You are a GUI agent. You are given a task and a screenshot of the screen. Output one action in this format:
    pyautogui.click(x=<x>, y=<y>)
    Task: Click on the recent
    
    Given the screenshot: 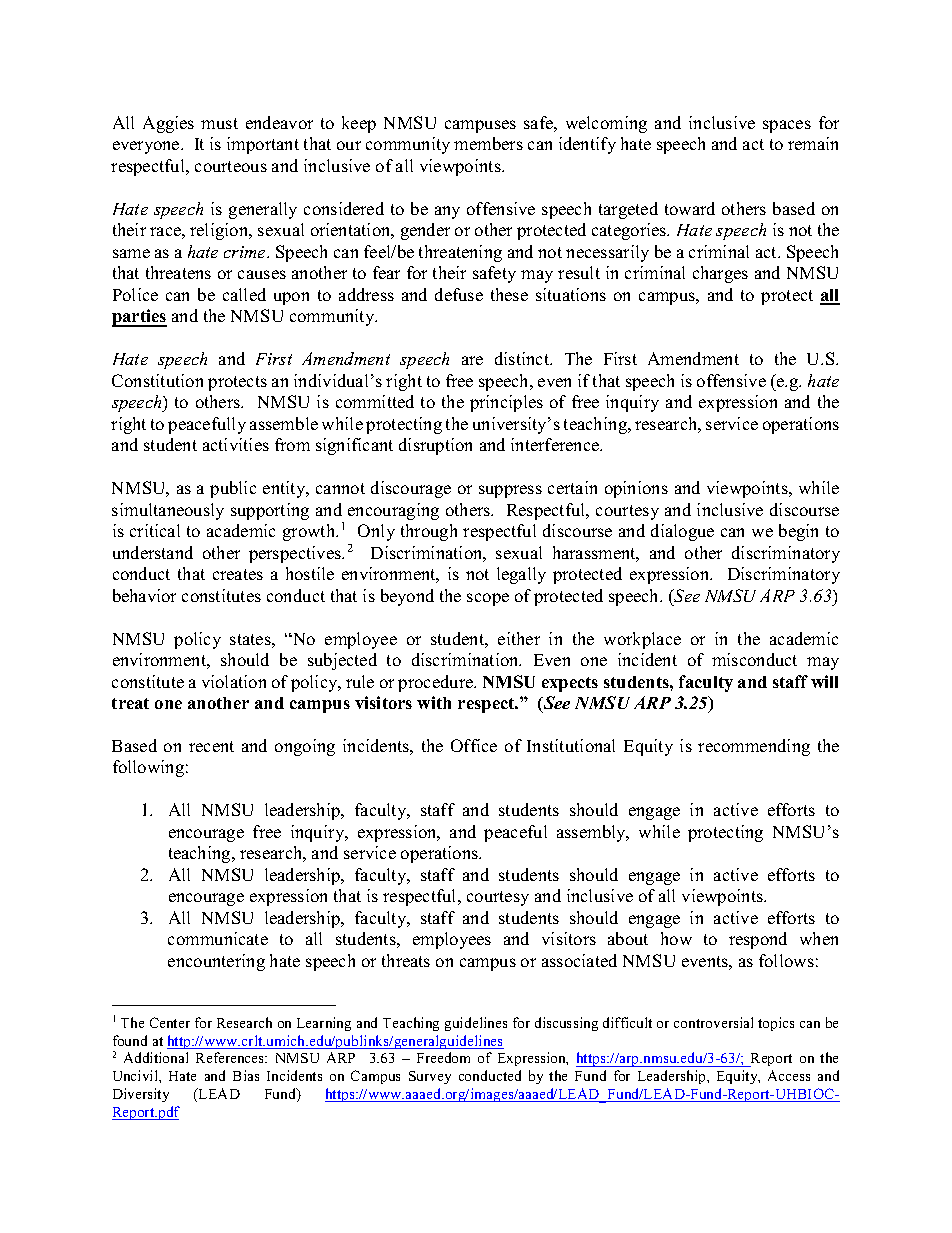 What is the action you would take?
    pyautogui.click(x=211, y=746)
